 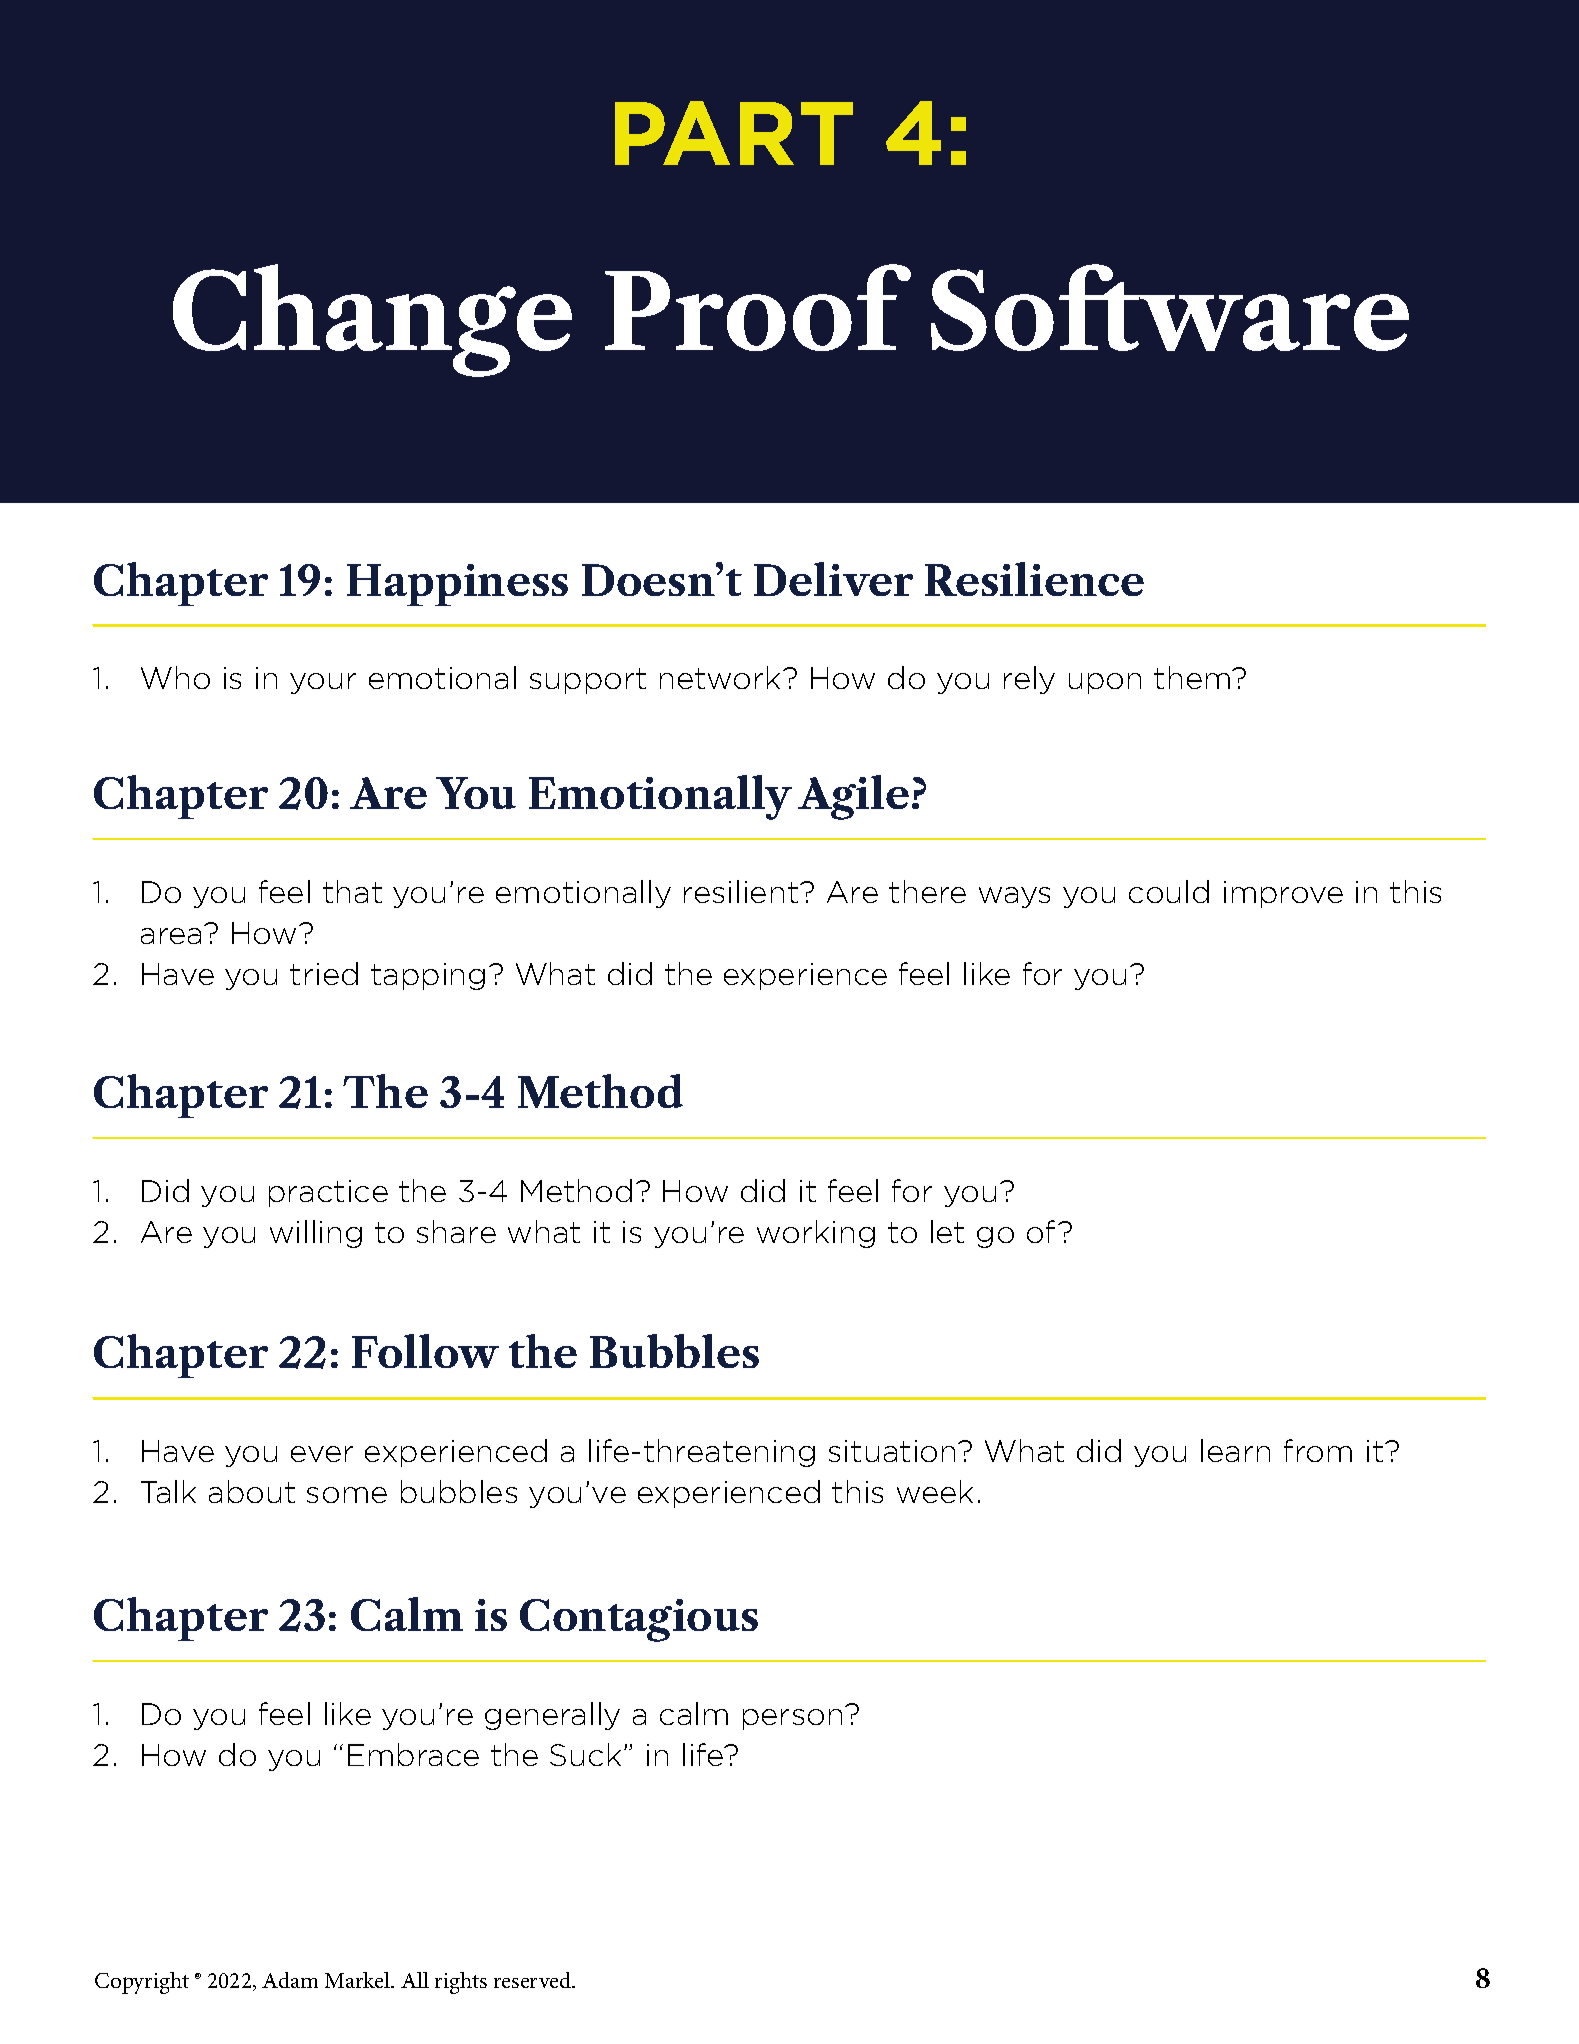 What do you see at coordinates (741, 891) in the image?
I see `resilient` at bounding box center [741, 891].
